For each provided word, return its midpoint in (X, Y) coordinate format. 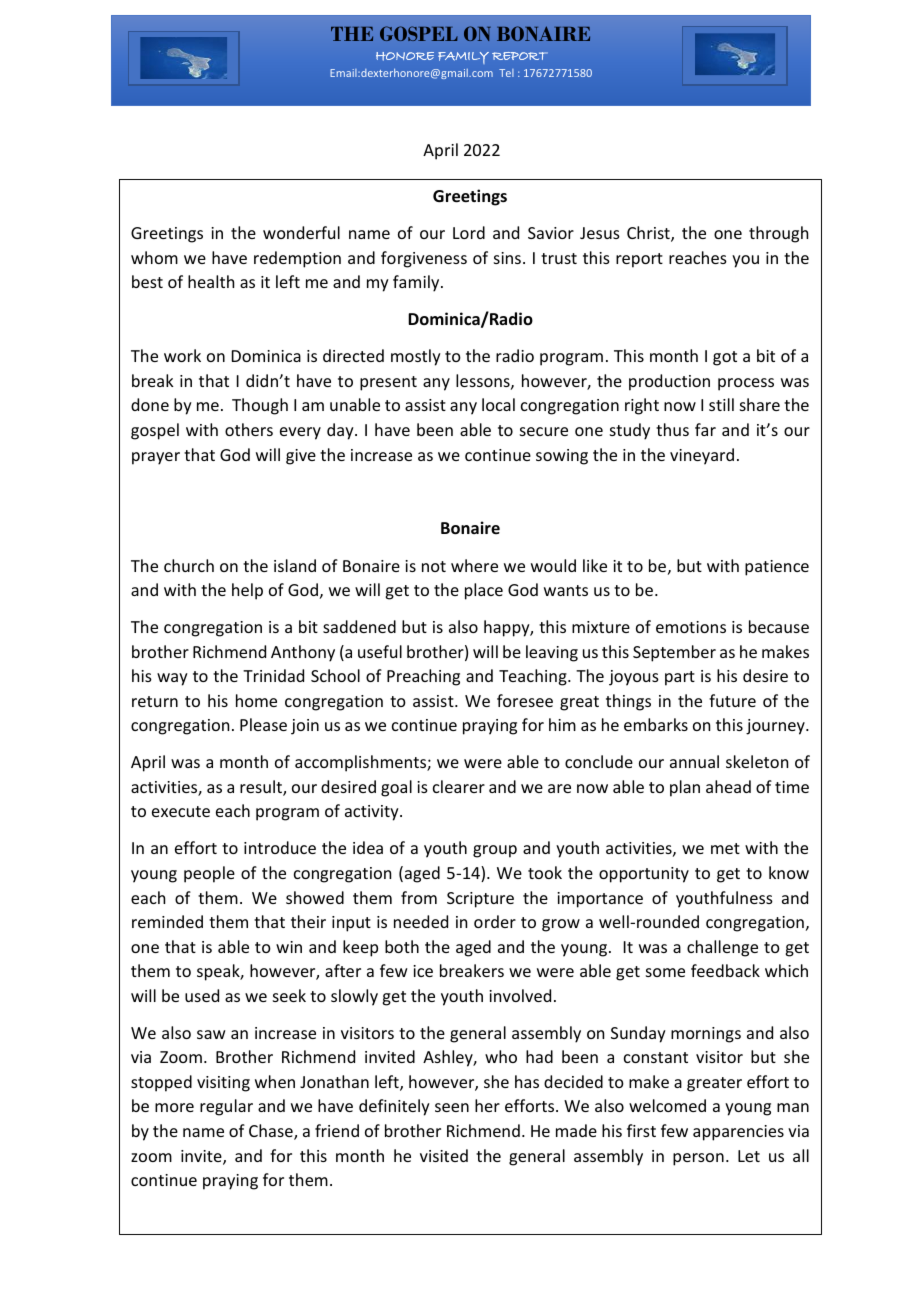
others (249, 429)
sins (507, 258)
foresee (525, 700)
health (211, 281)
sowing (562, 457)
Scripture (480, 900)
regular (226, 1107)
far (705, 429)
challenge (722, 948)
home (256, 700)
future (732, 700)
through (778, 234)
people (209, 874)
